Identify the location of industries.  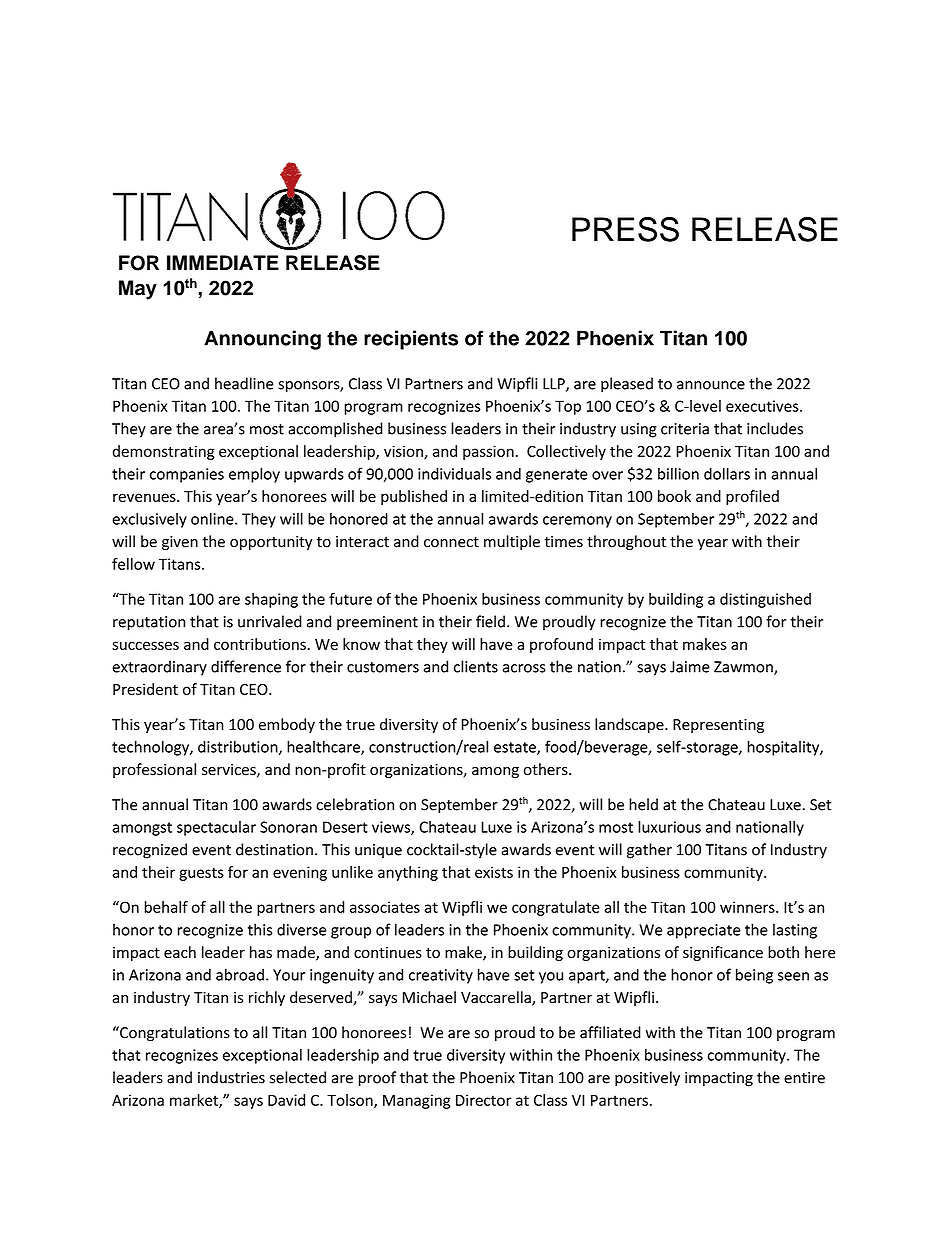
(231, 1077).
